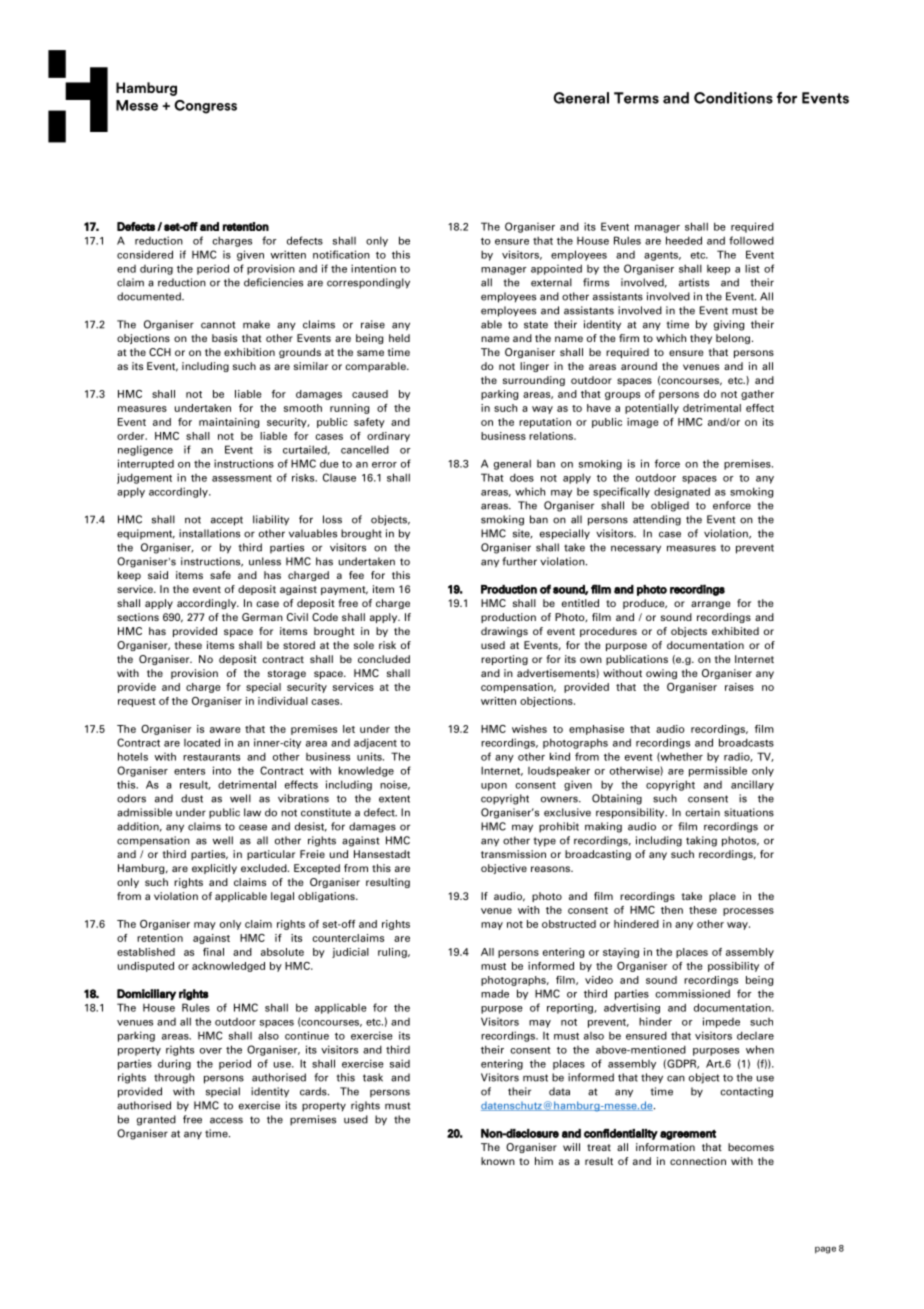  I want to click on further, so click(519, 561).
